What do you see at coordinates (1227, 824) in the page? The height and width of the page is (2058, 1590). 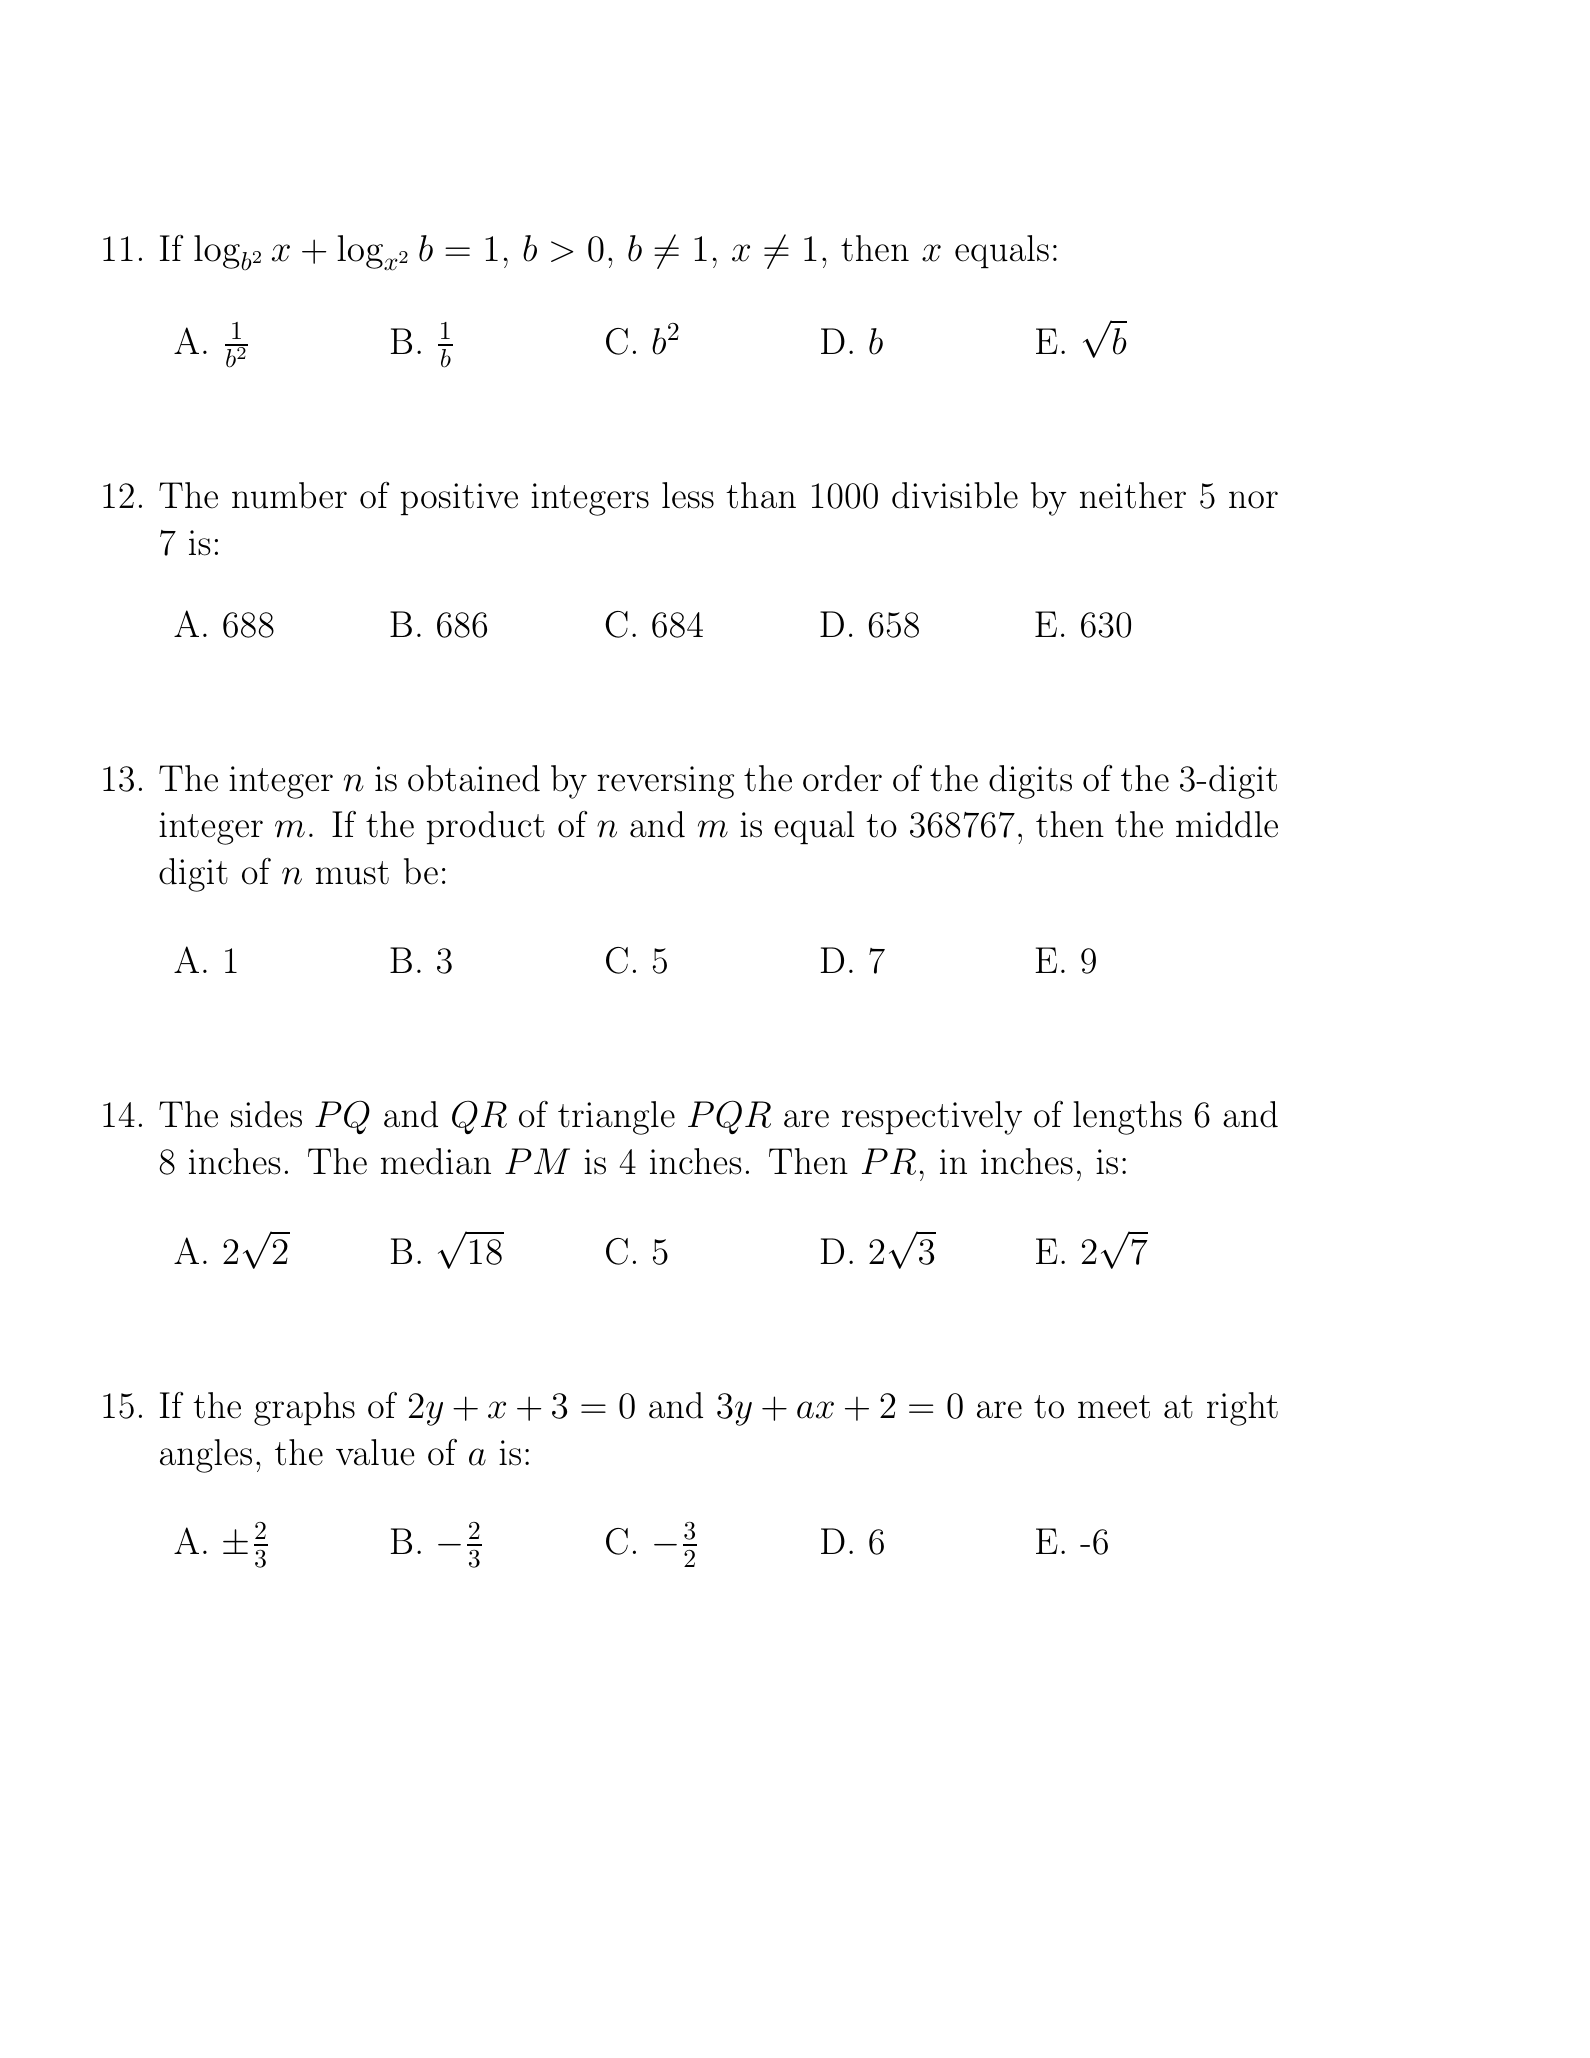 I see `middle` at bounding box center [1227, 824].
